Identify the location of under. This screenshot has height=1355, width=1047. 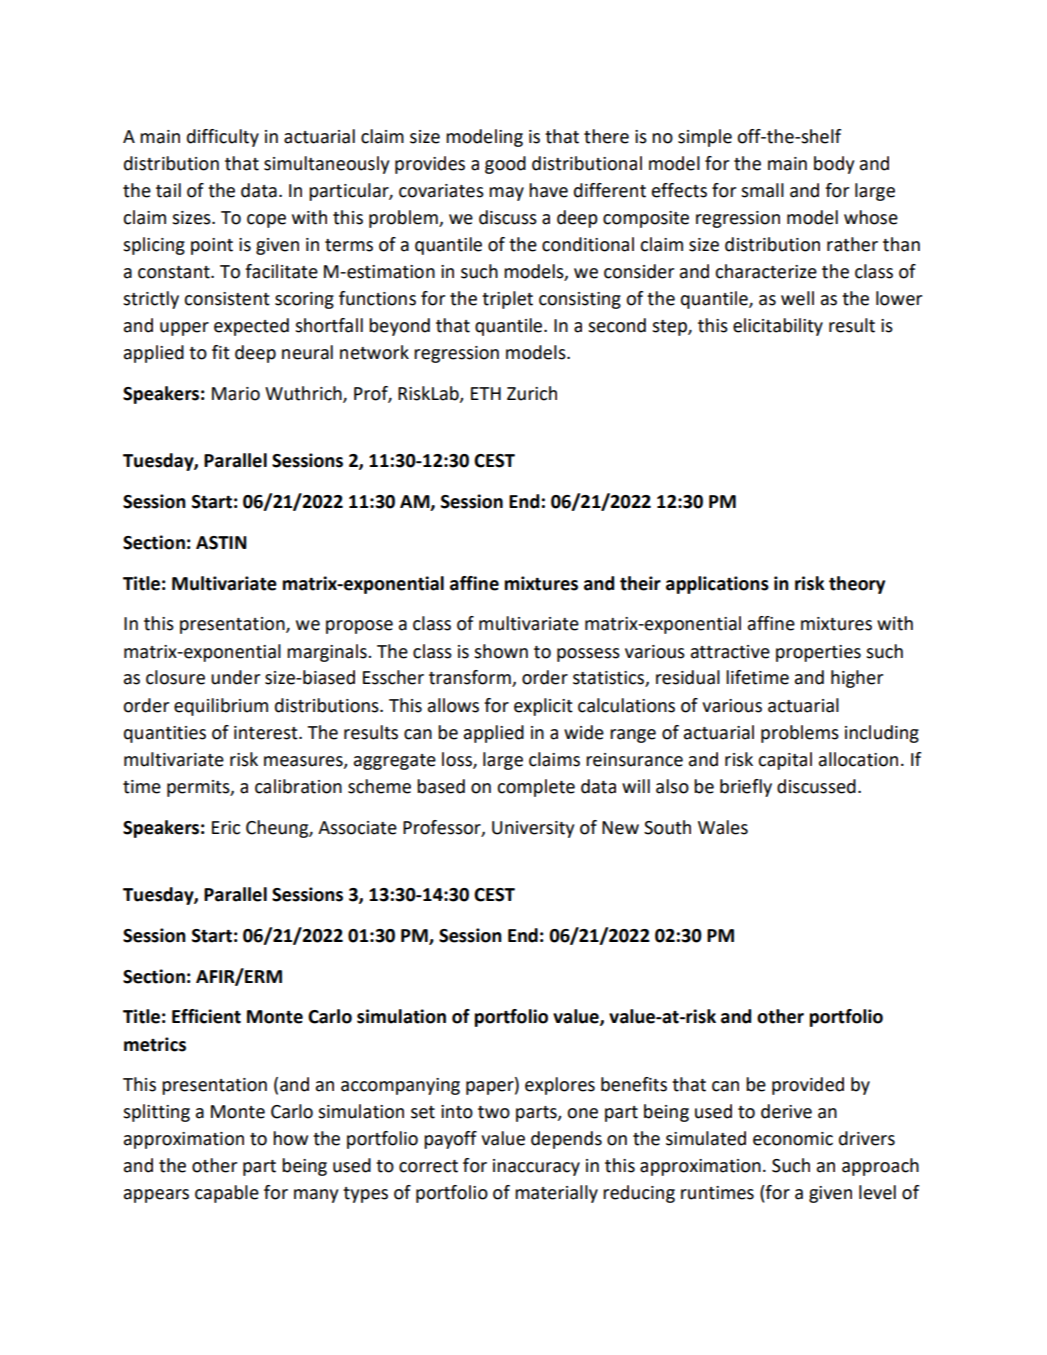
(235, 677).
